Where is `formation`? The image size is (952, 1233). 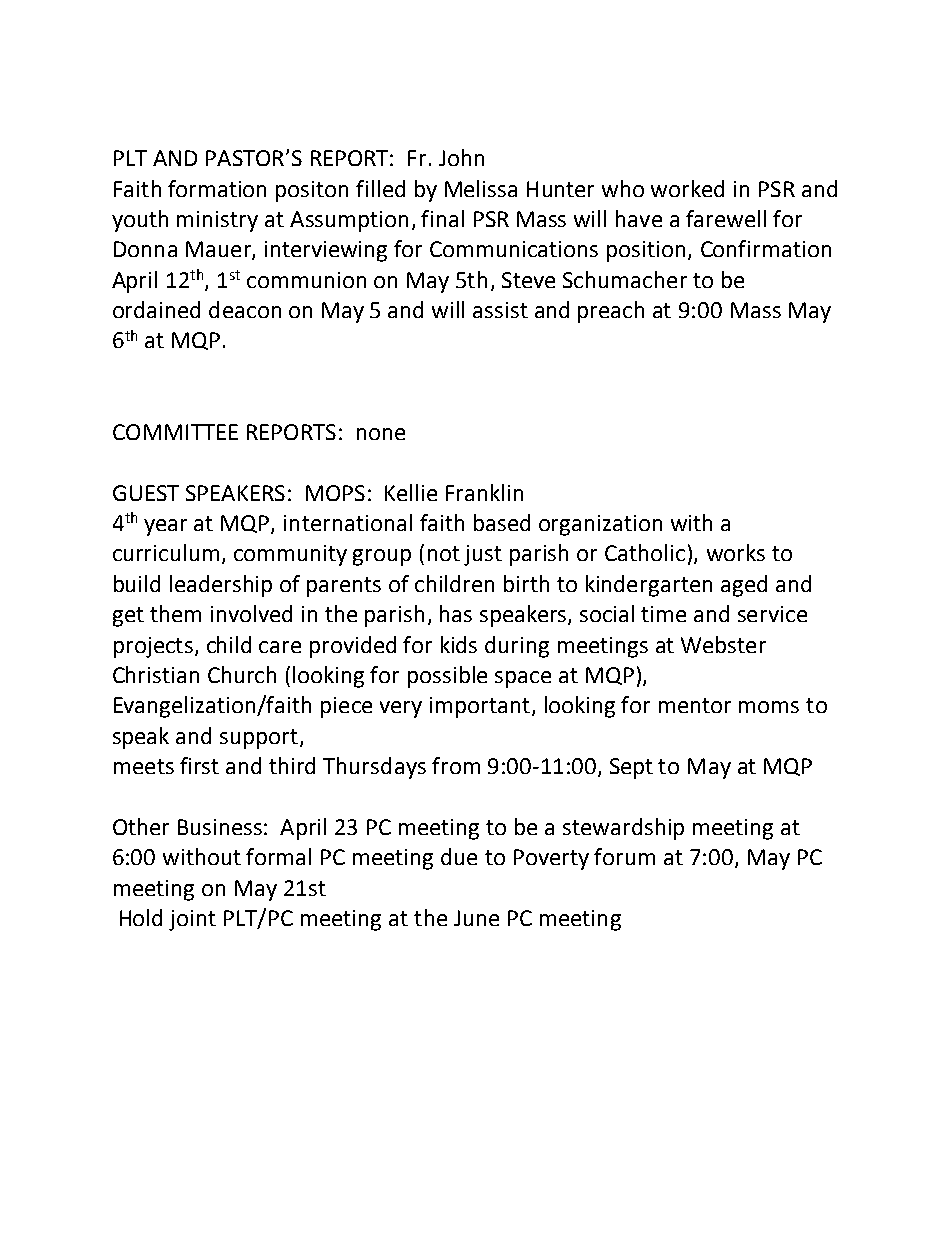
formation is located at coordinates (217, 188).
